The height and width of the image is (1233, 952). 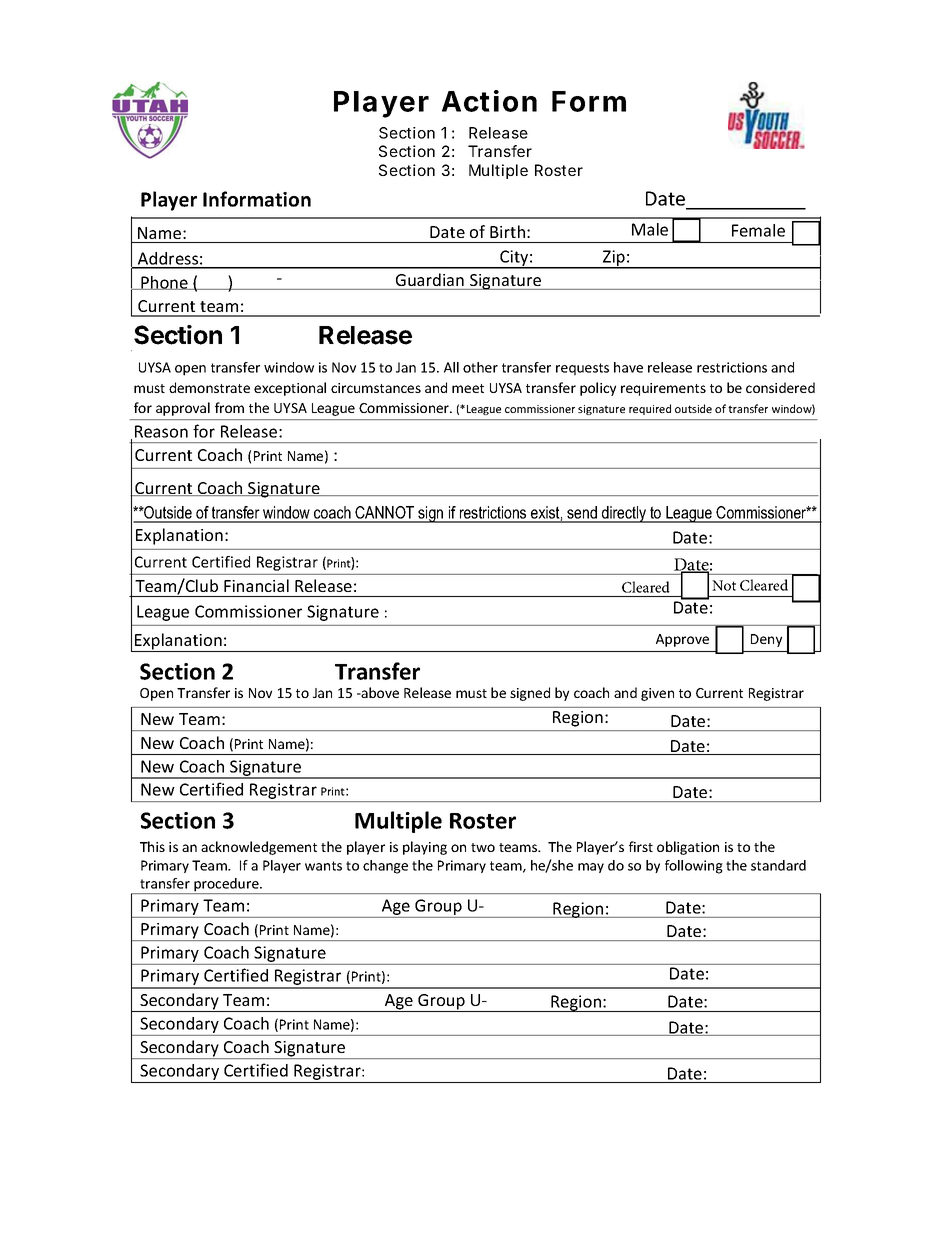 I want to click on Birth, so click(x=507, y=231).
